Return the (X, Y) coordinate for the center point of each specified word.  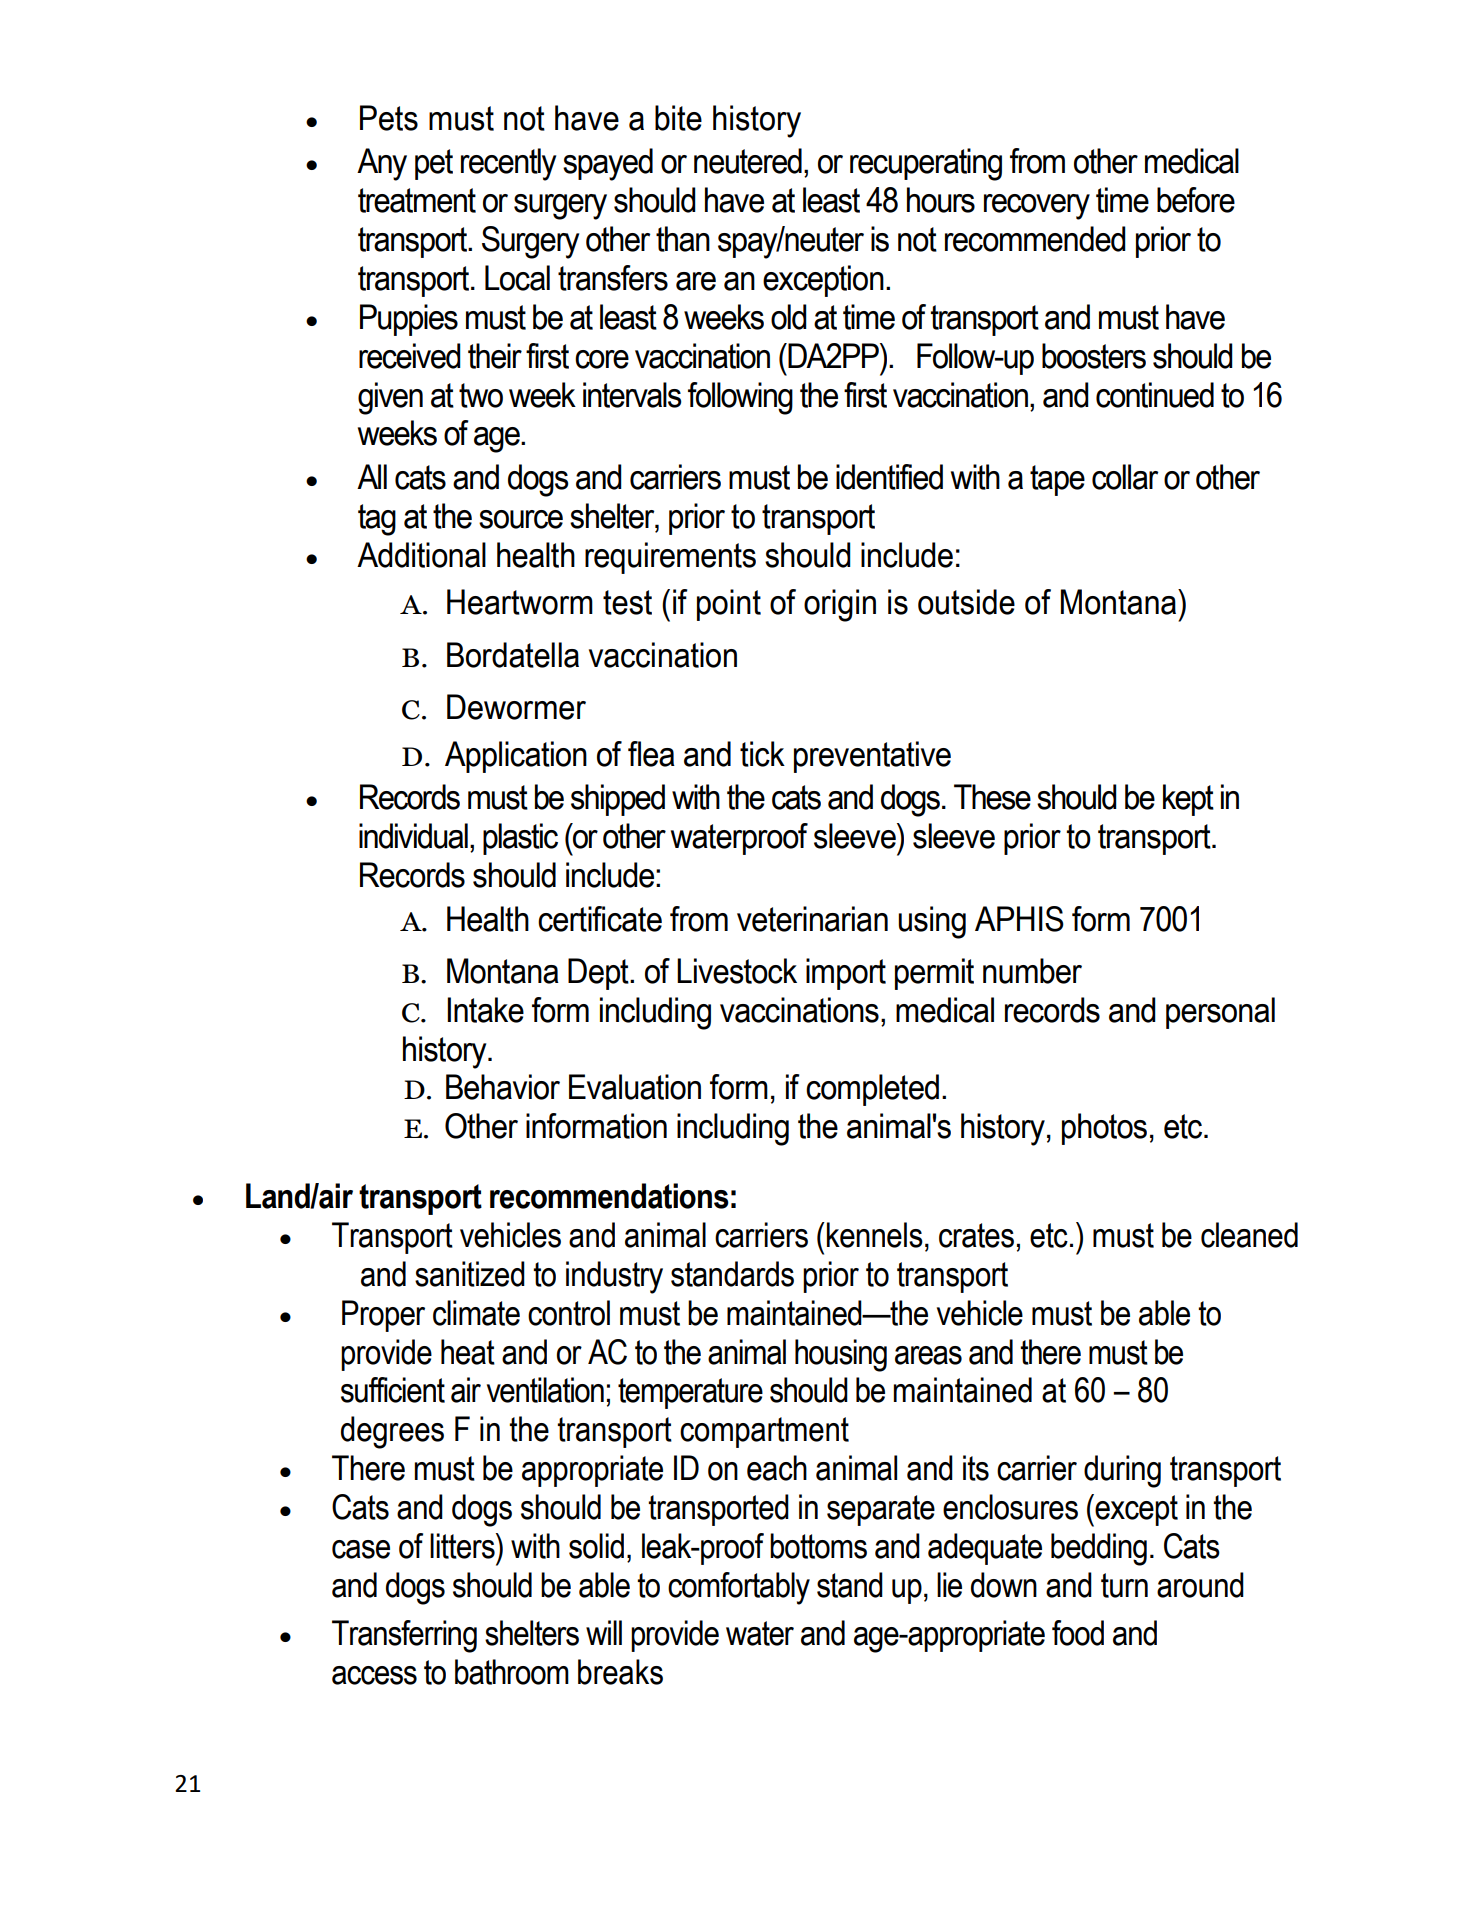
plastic (520, 839)
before (1196, 200)
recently (508, 164)
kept (1188, 800)
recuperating (926, 164)
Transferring (404, 1636)
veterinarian (812, 919)
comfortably (739, 1588)
